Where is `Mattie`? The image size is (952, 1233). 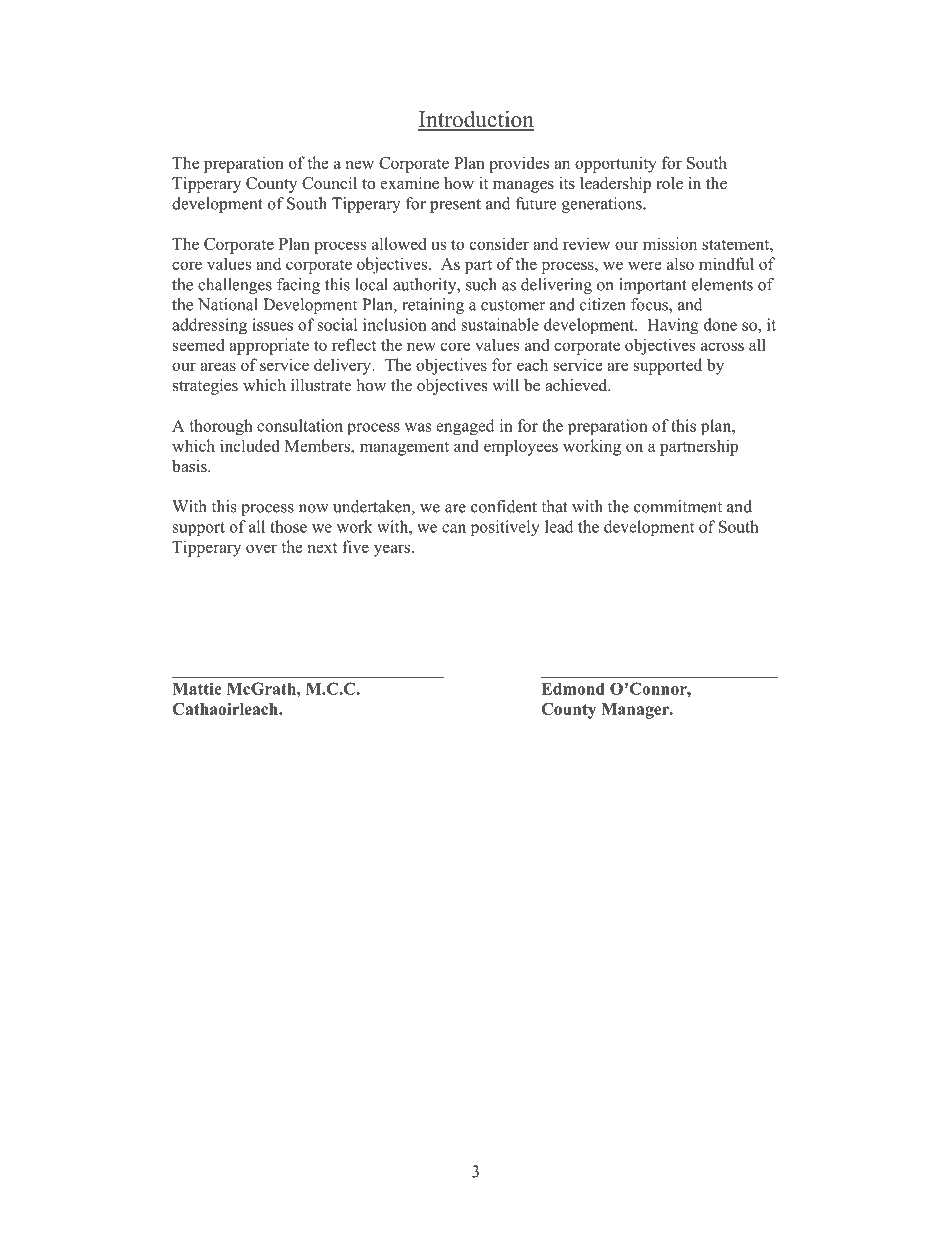 Mattie is located at coordinates (197, 688).
